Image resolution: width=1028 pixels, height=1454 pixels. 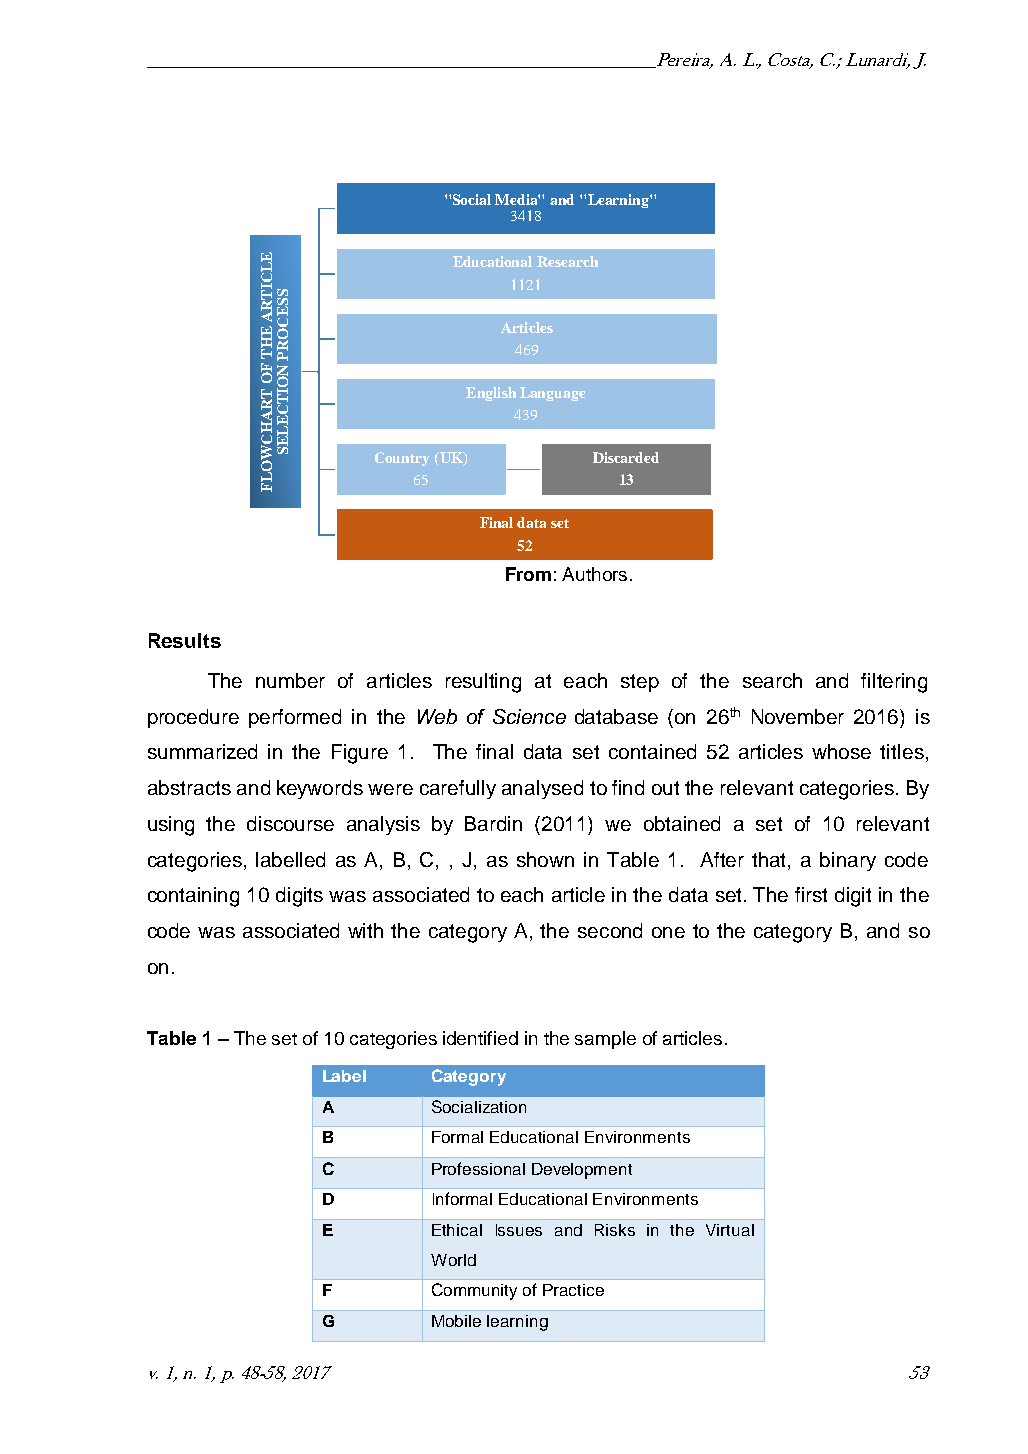 I want to click on Language, so click(x=552, y=394).
